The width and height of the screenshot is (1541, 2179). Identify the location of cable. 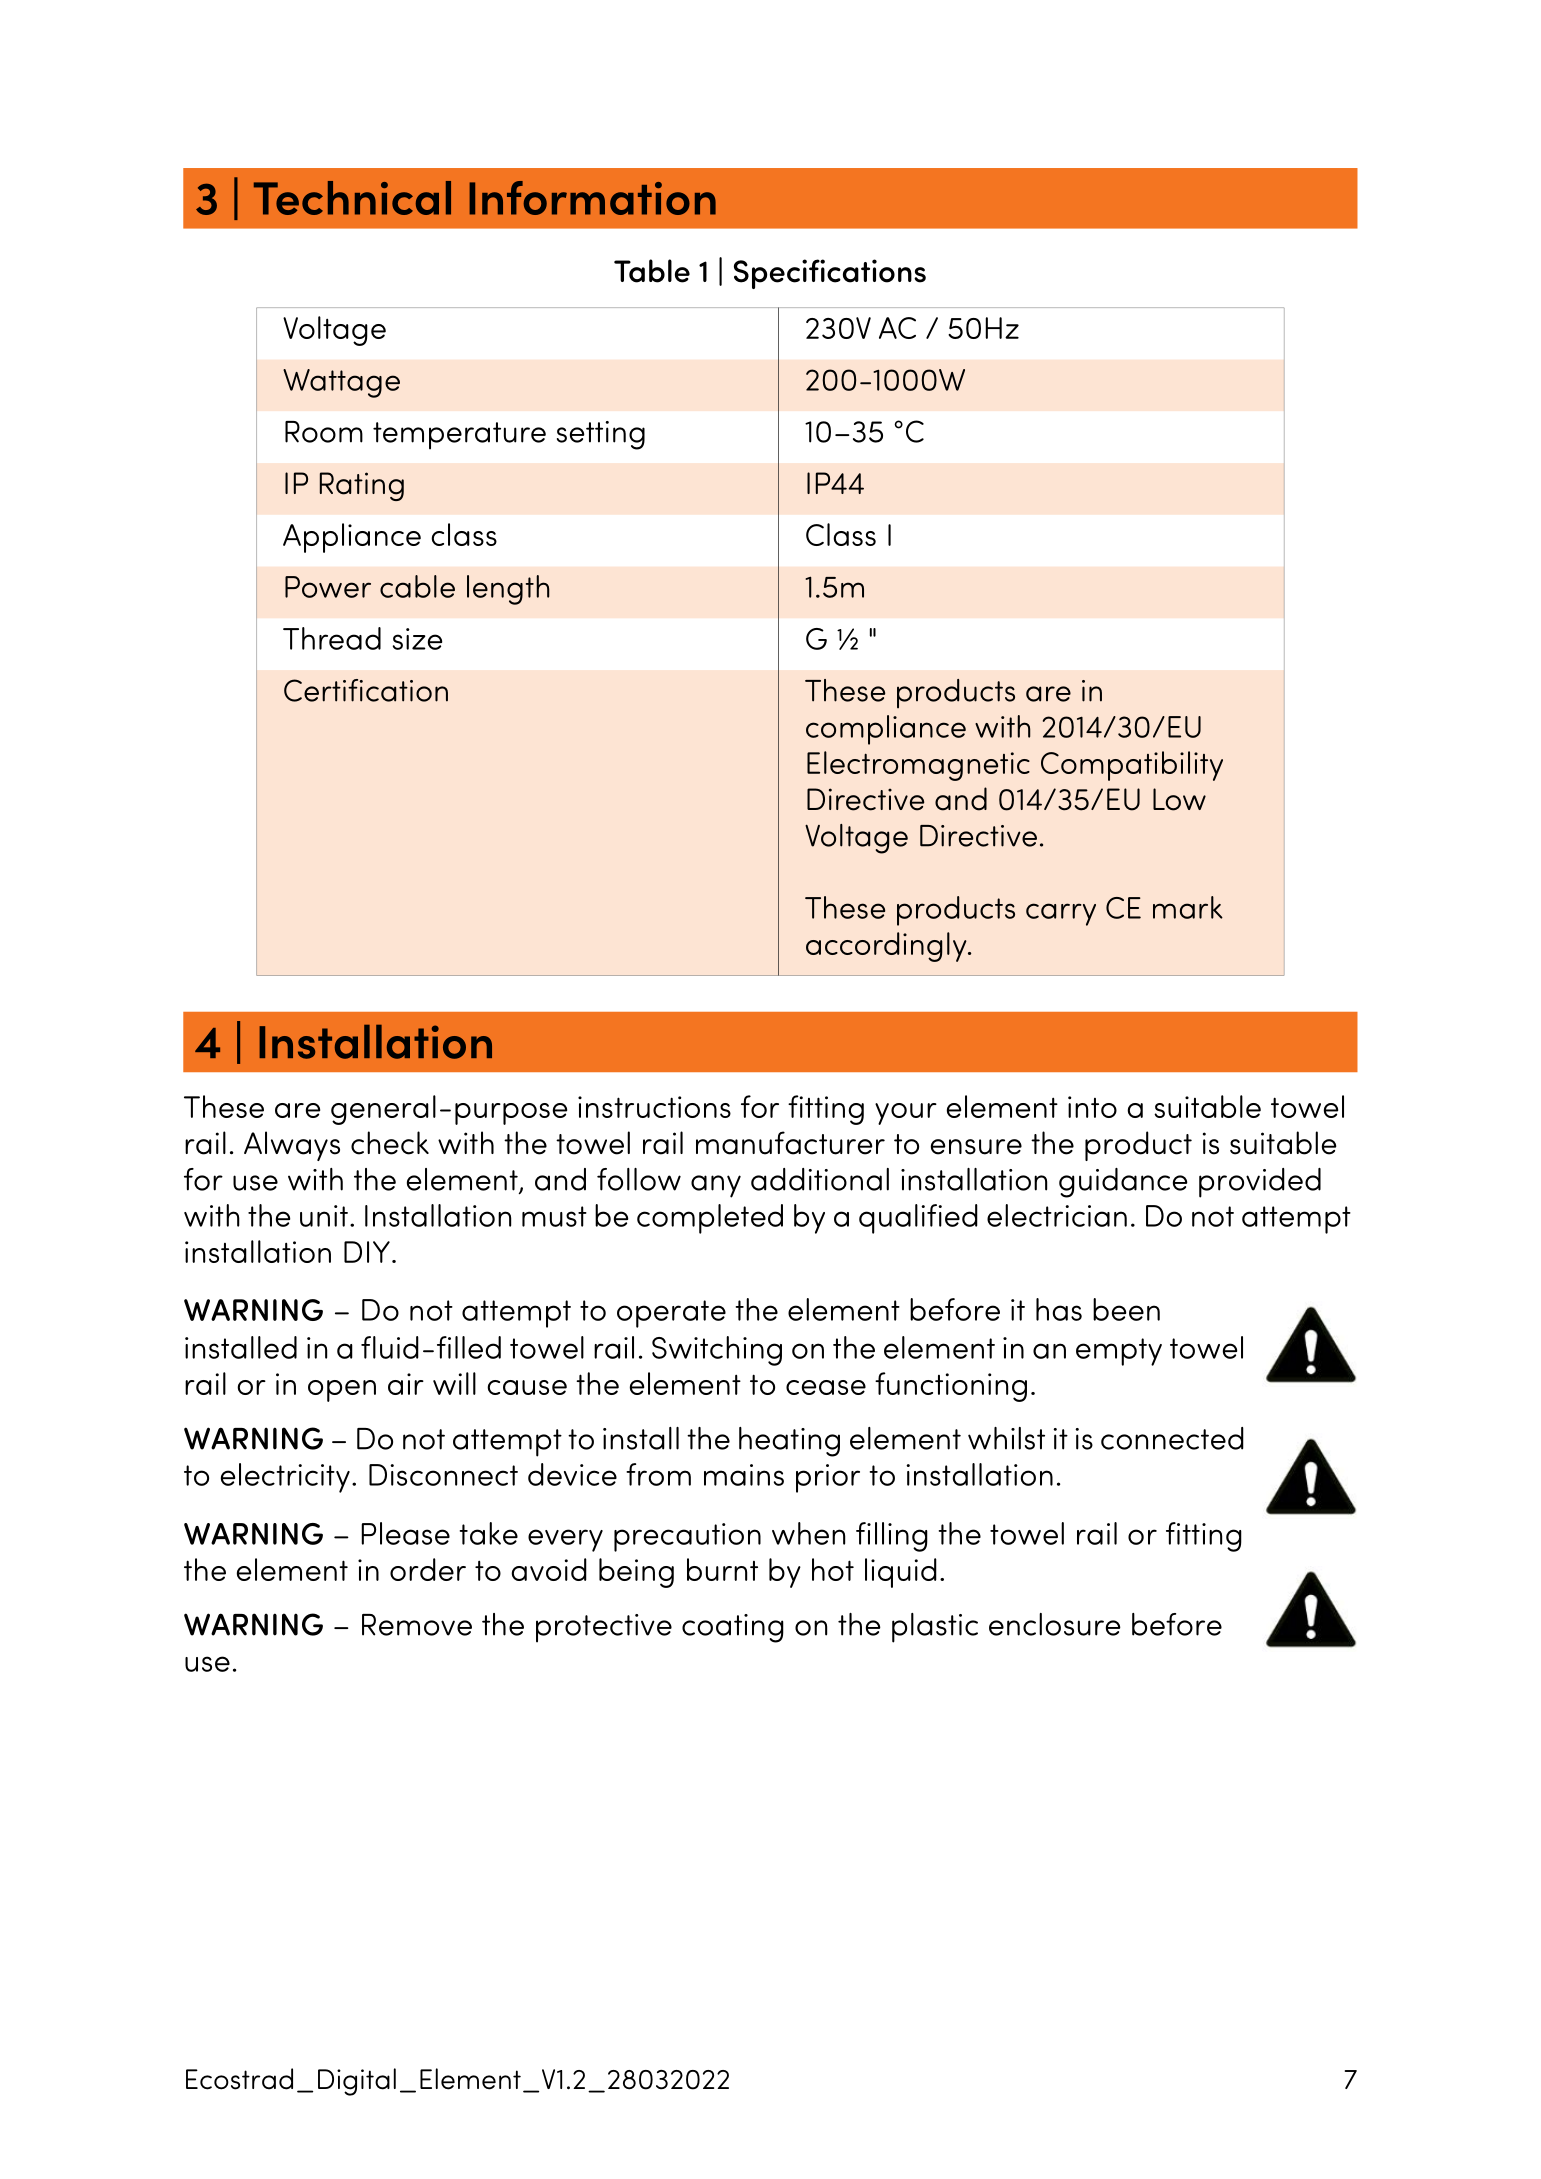
(417, 586).
